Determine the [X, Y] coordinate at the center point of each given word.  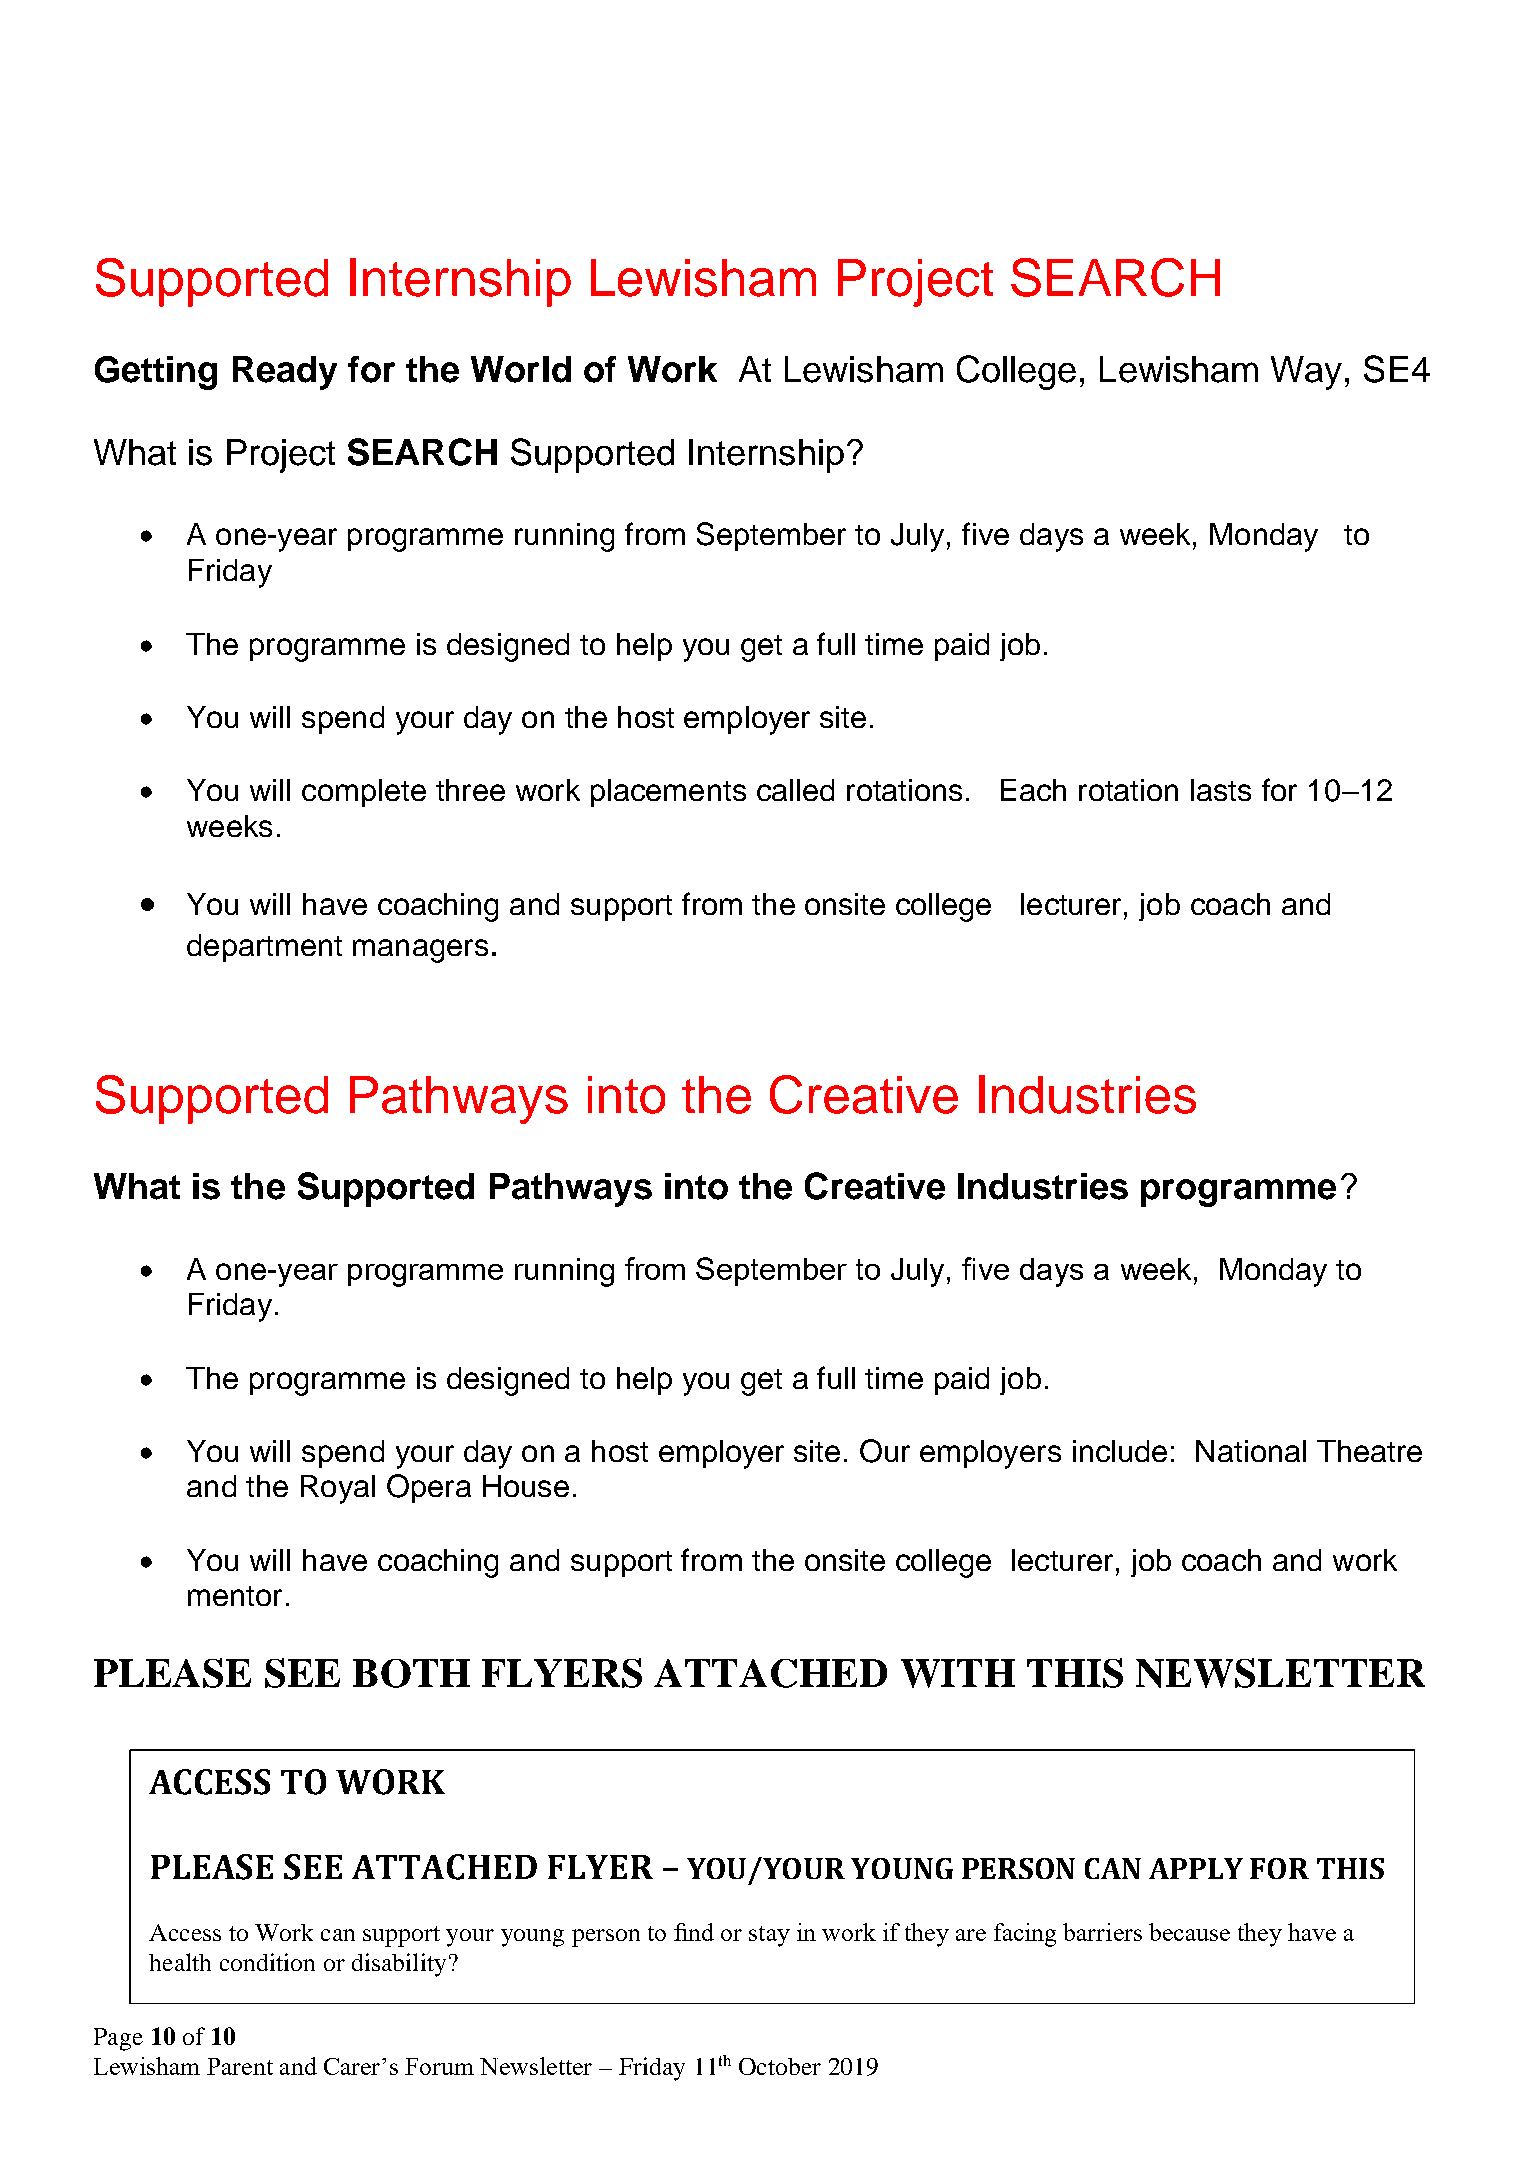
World [521, 369]
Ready [285, 373]
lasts [1221, 790]
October [780, 2066]
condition [267, 1962]
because [1189, 1932]
